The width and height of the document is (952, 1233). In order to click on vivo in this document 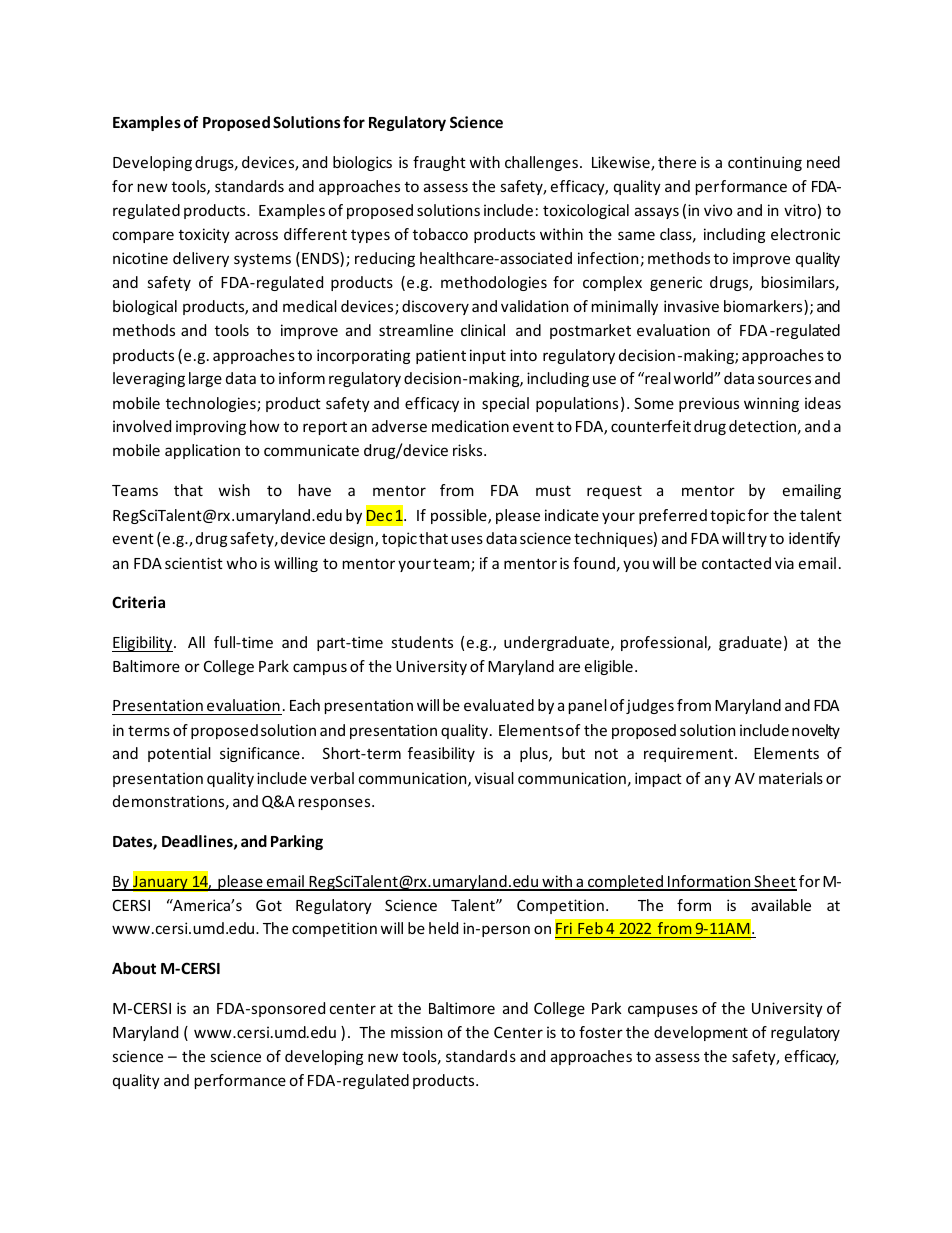, I will do `click(718, 210)`.
